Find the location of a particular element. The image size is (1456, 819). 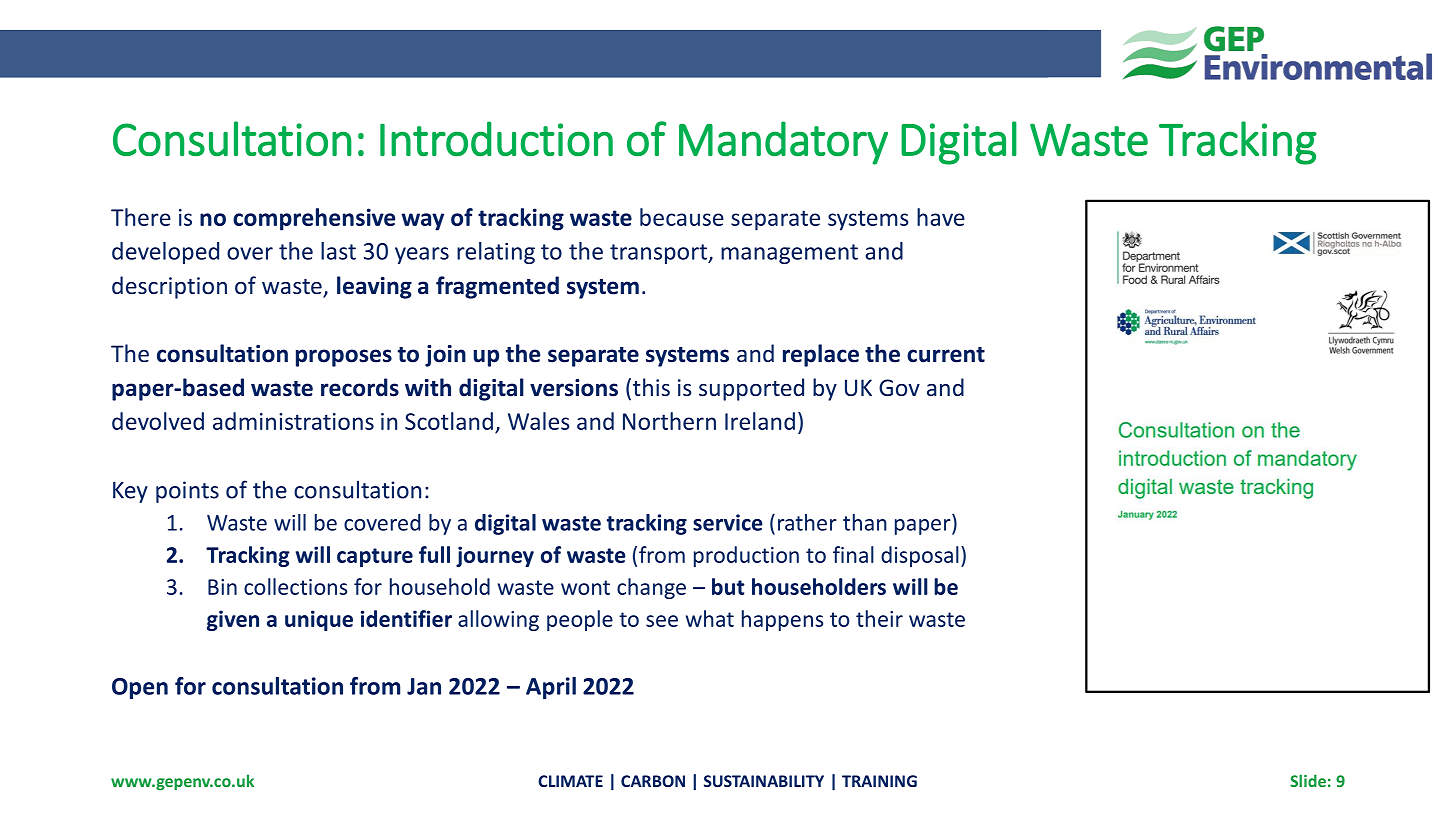

proposes is located at coordinates (344, 358).
